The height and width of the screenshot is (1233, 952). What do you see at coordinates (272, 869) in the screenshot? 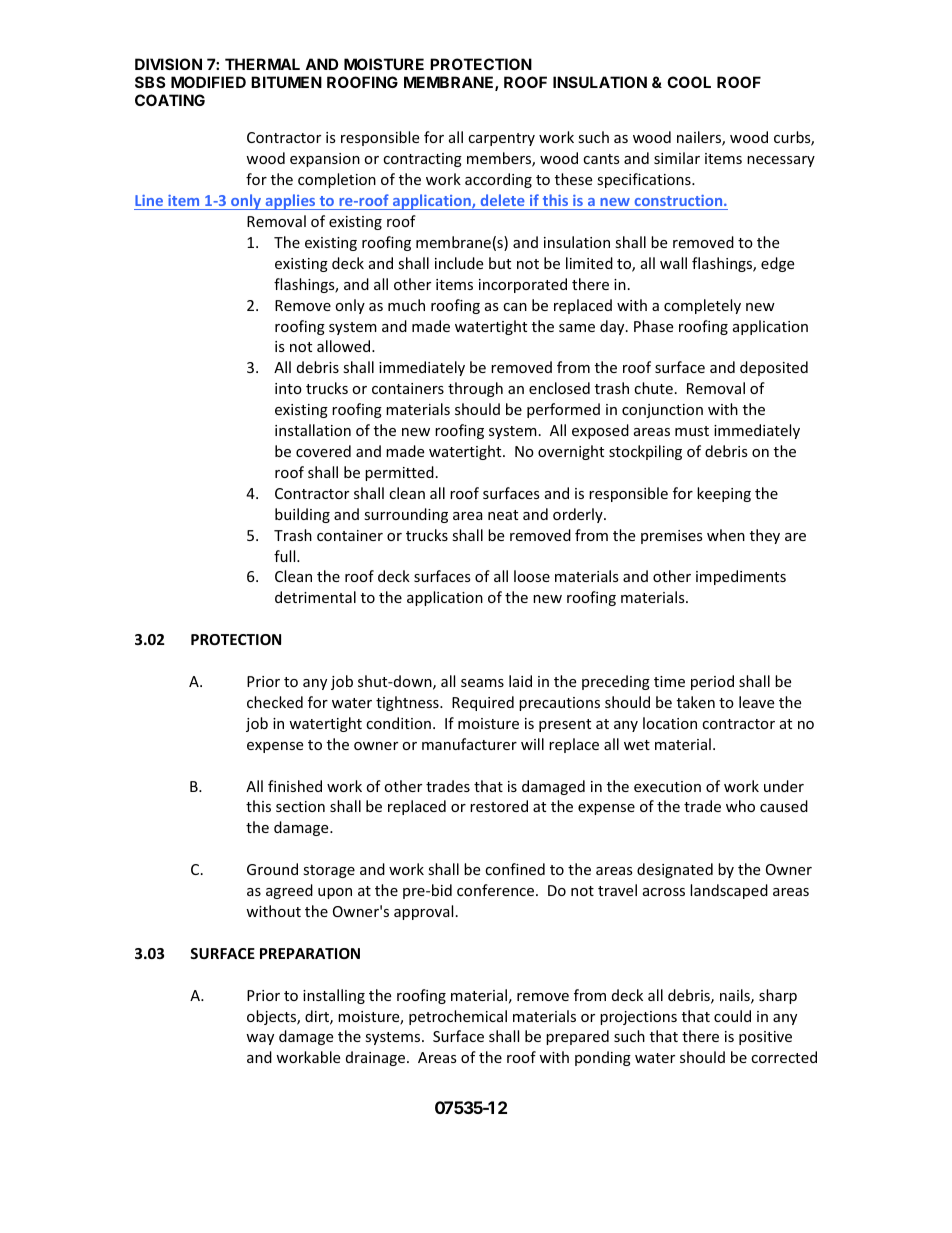
I see `Ground` at bounding box center [272, 869].
